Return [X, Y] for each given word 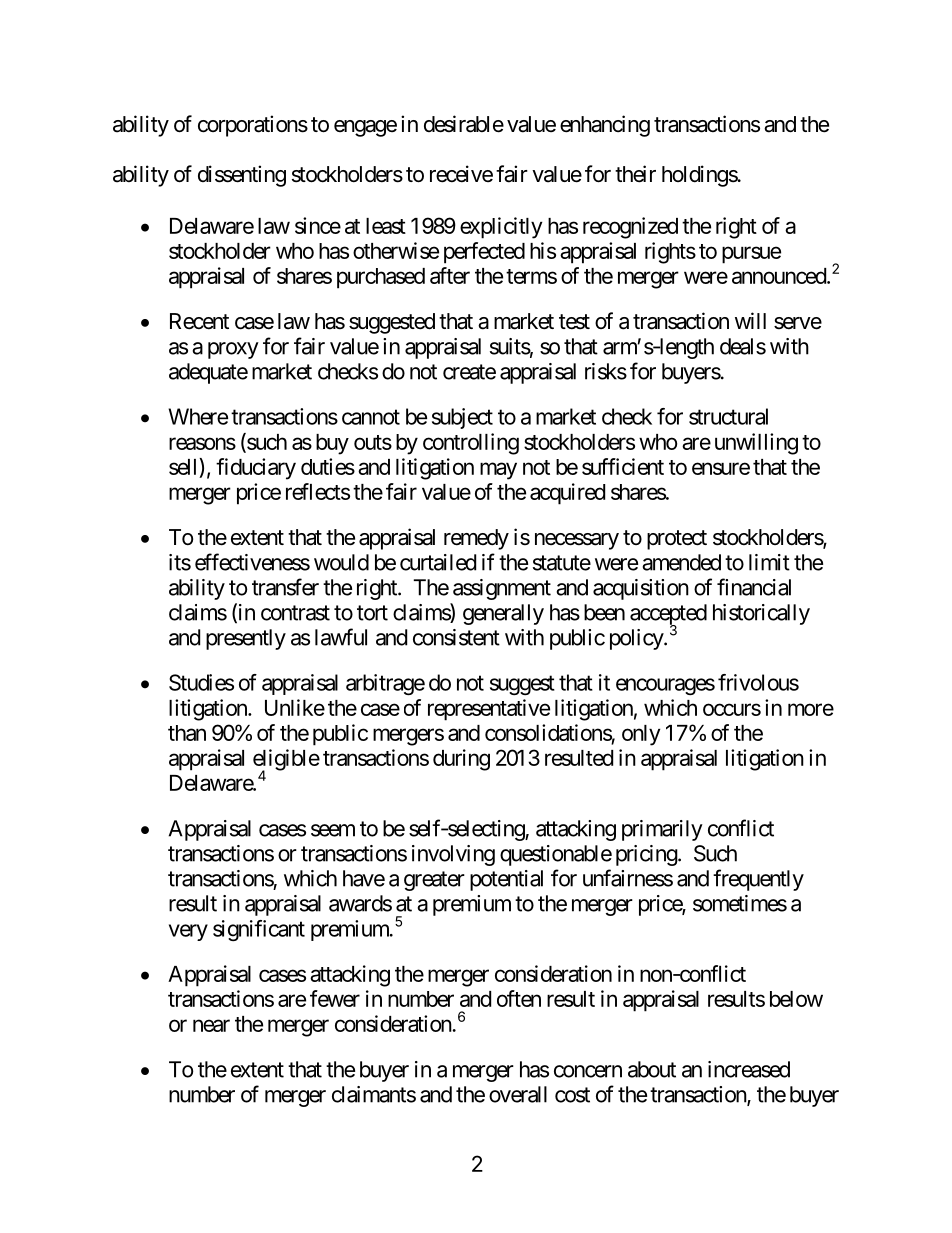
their [635, 174]
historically [761, 614]
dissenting [242, 176]
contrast [295, 613]
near [211, 1025]
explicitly [501, 228]
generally [503, 614]
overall [518, 1094]
